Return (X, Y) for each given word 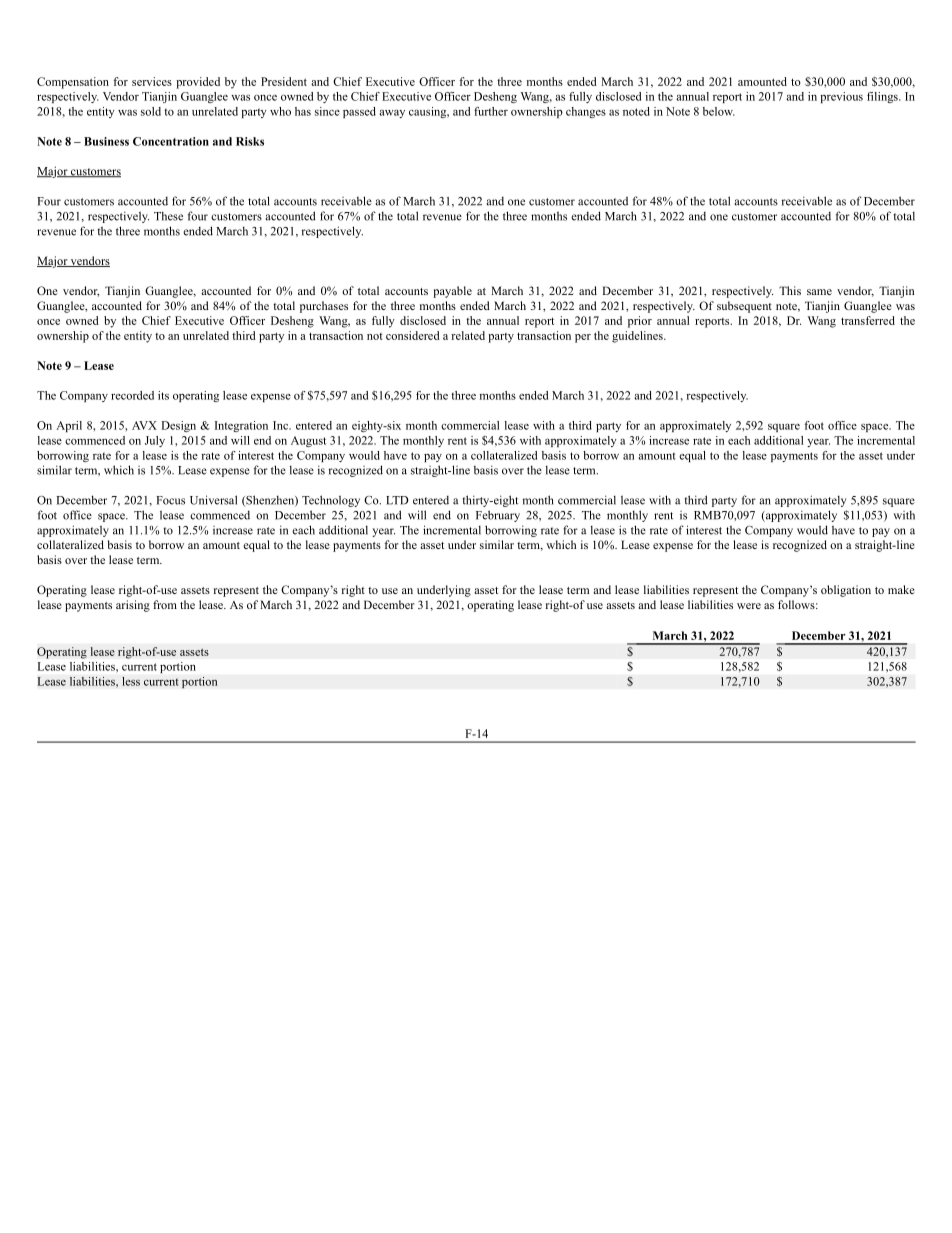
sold (151, 111)
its (163, 395)
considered (413, 335)
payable (452, 292)
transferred (868, 320)
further (491, 111)
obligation (846, 591)
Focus (170, 500)
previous (841, 97)
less (131, 681)
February (498, 516)
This (790, 290)
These (168, 216)
